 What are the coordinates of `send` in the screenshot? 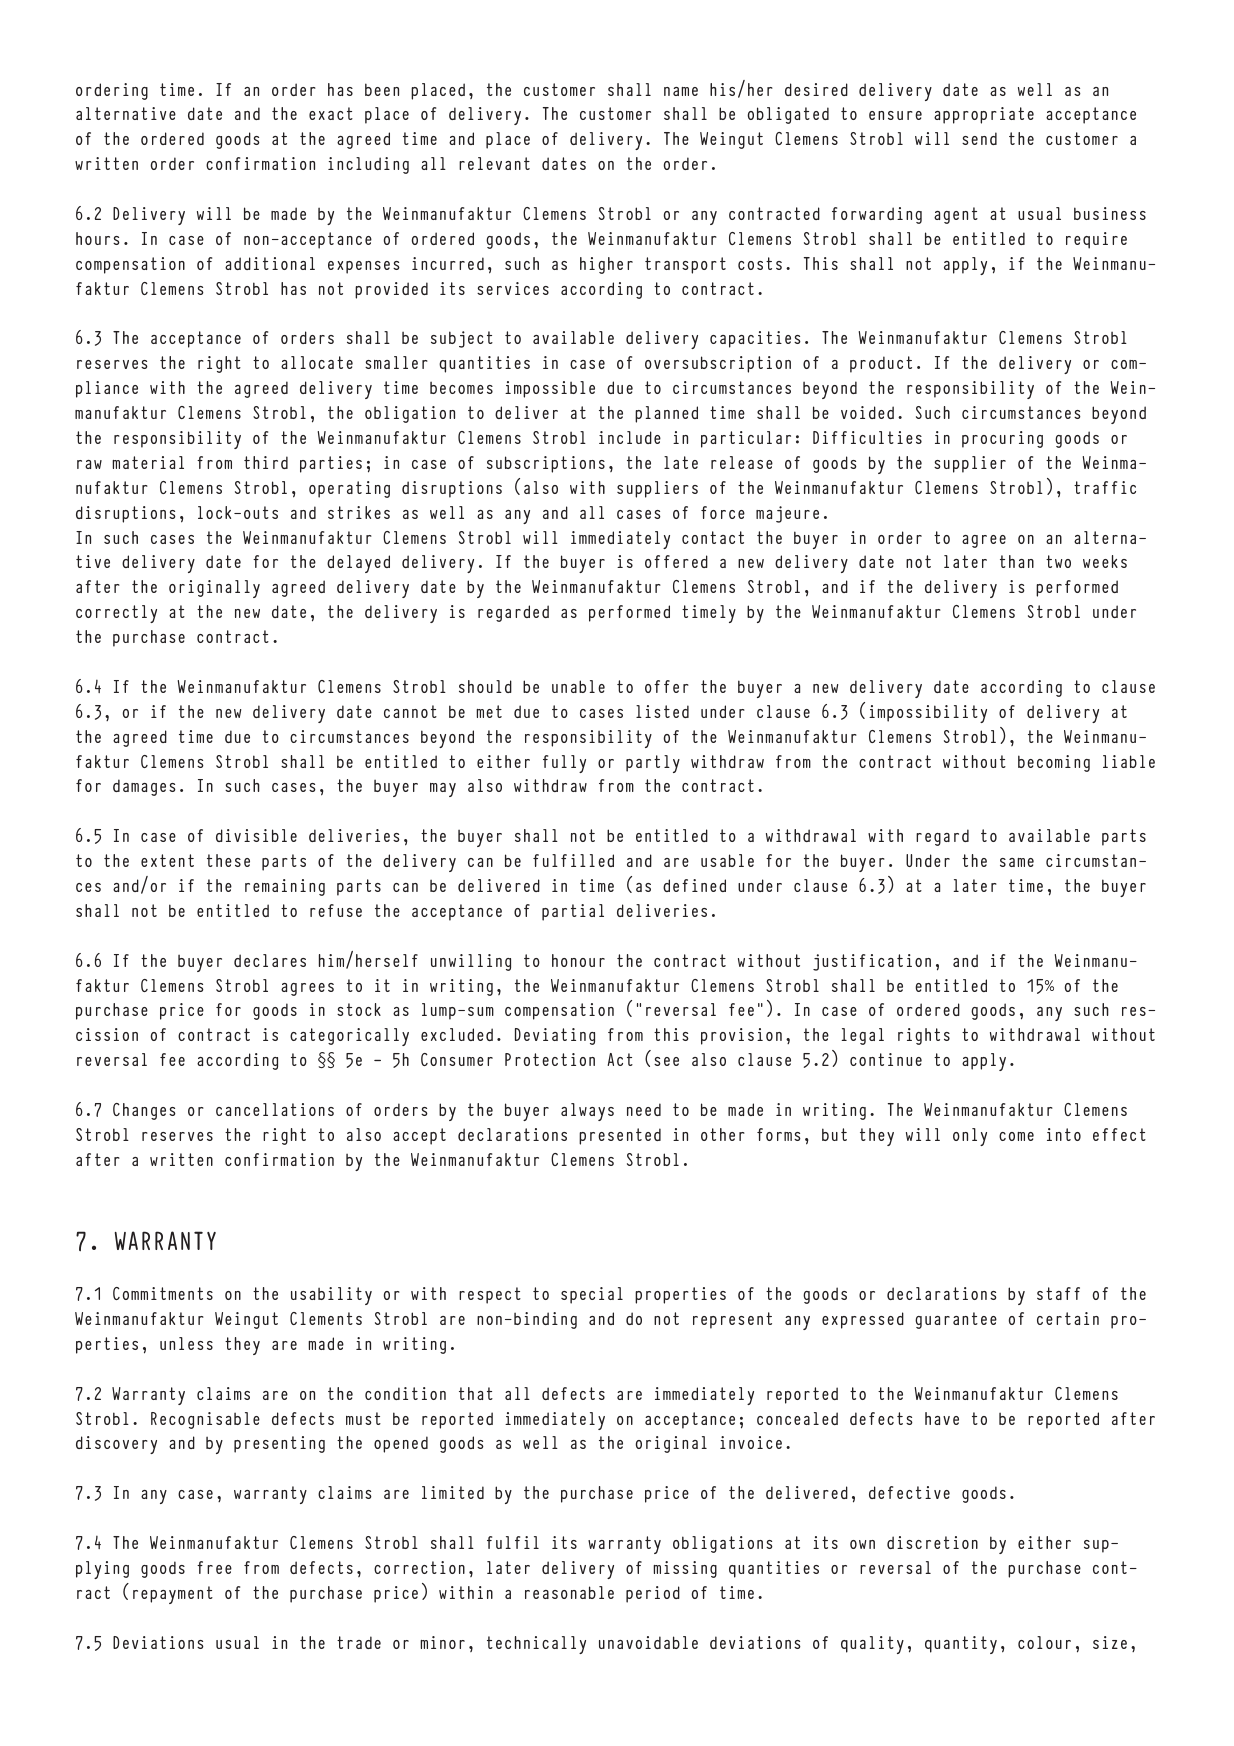 It's located at (979, 138).
